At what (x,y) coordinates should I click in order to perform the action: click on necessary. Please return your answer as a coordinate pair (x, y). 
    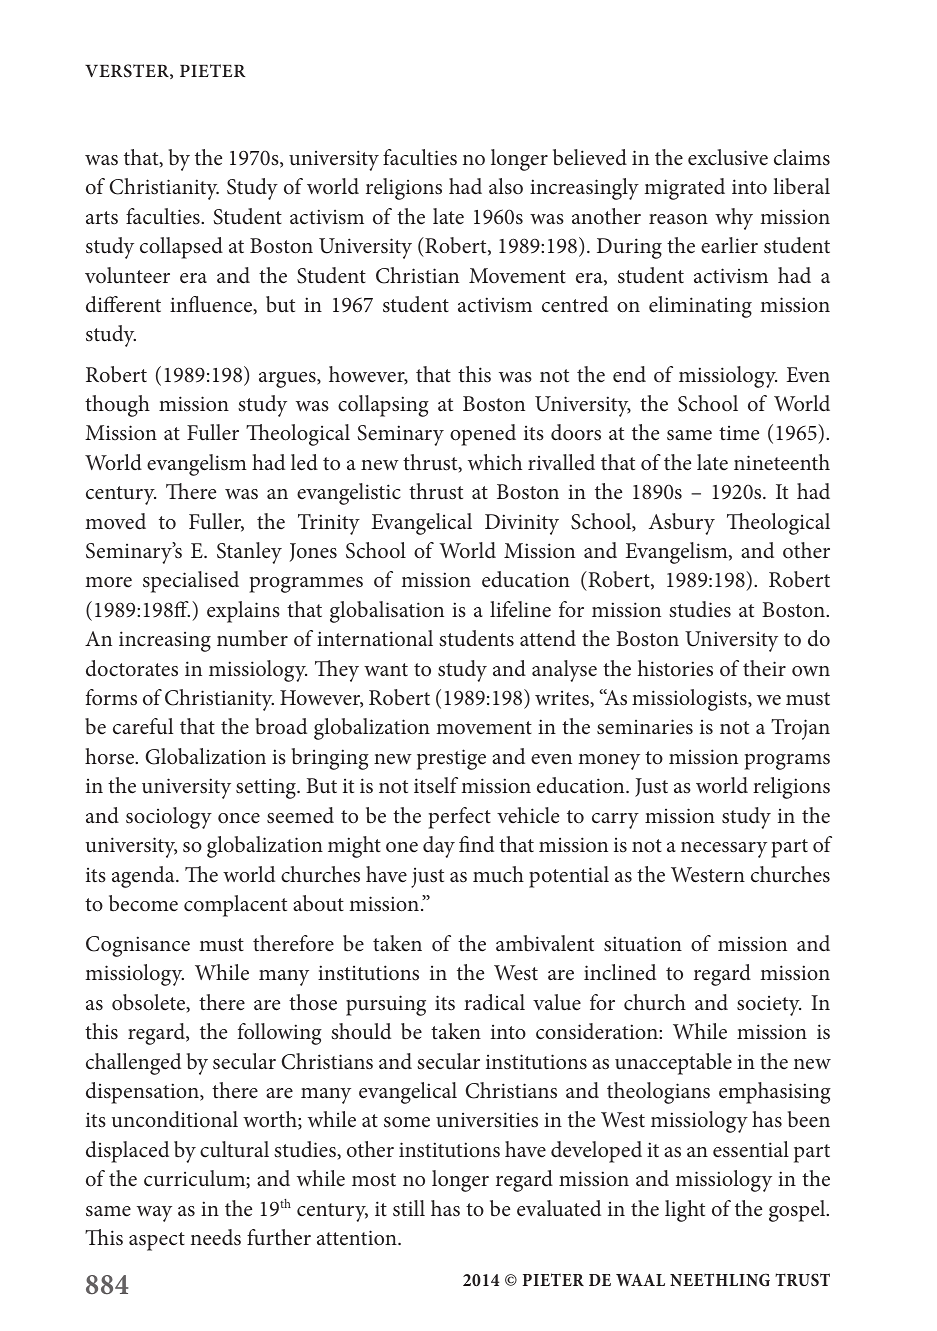
    Looking at the image, I should click on (724, 850).
